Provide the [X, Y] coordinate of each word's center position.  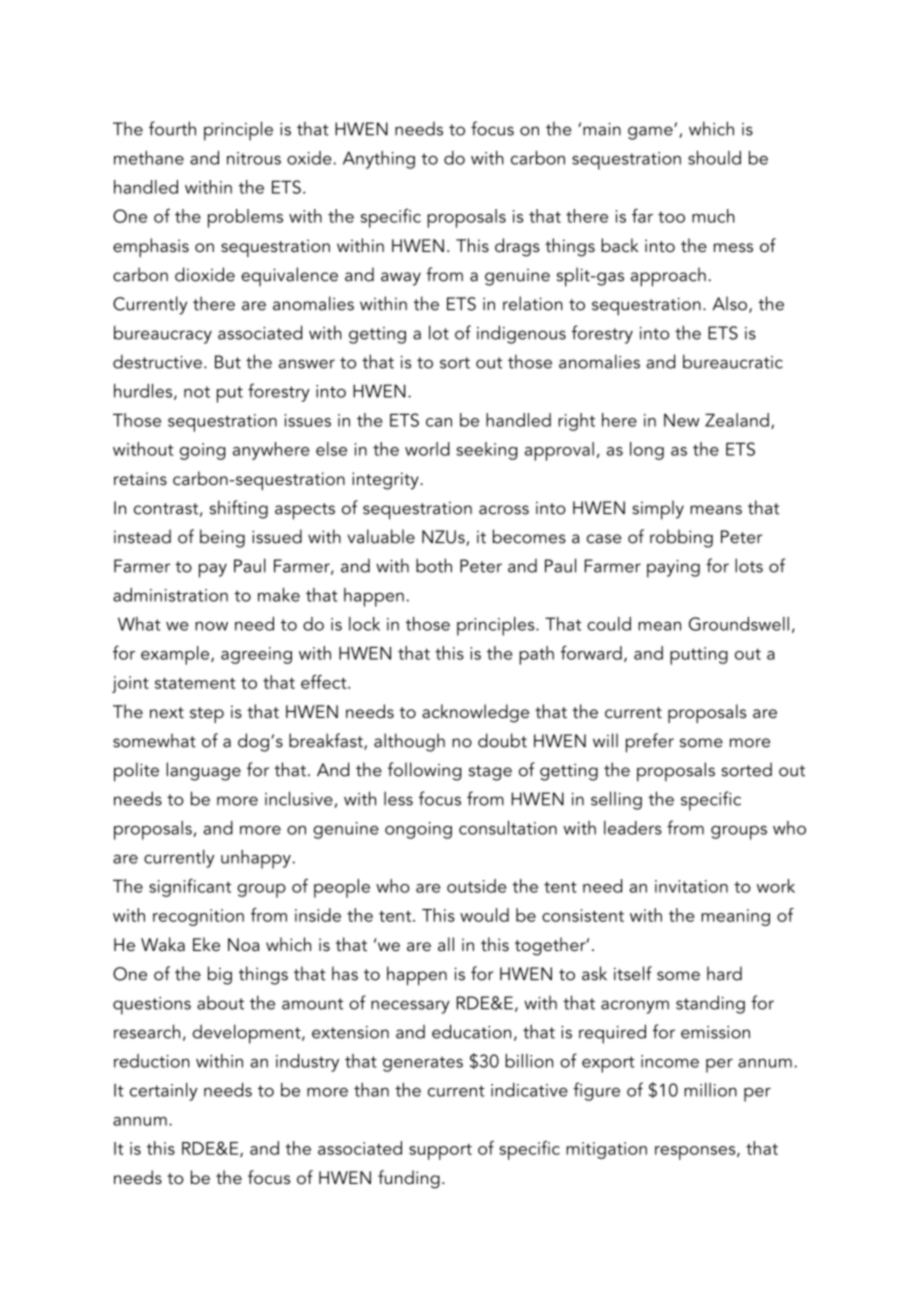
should [714, 158]
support [440, 1152]
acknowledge [475, 713]
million [710, 1090]
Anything [379, 160]
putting [699, 656]
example [176, 655]
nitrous [254, 158]
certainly [164, 1092]
